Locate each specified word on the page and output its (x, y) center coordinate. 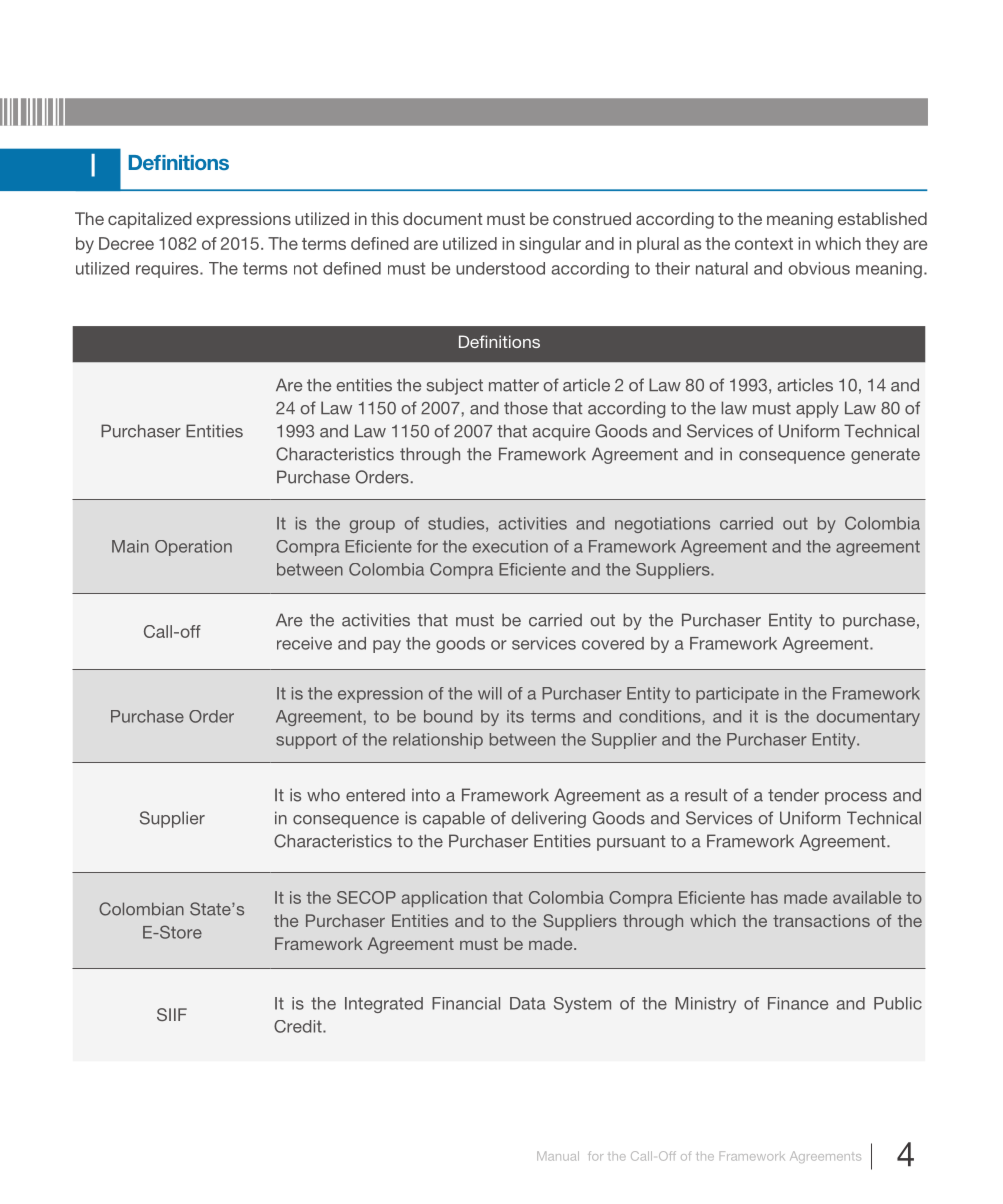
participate (737, 695)
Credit (299, 1026)
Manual (558, 1156)
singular (550, 245)
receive (304, 643)
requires (168, 270)
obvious (819, 268)
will (490, 693)
